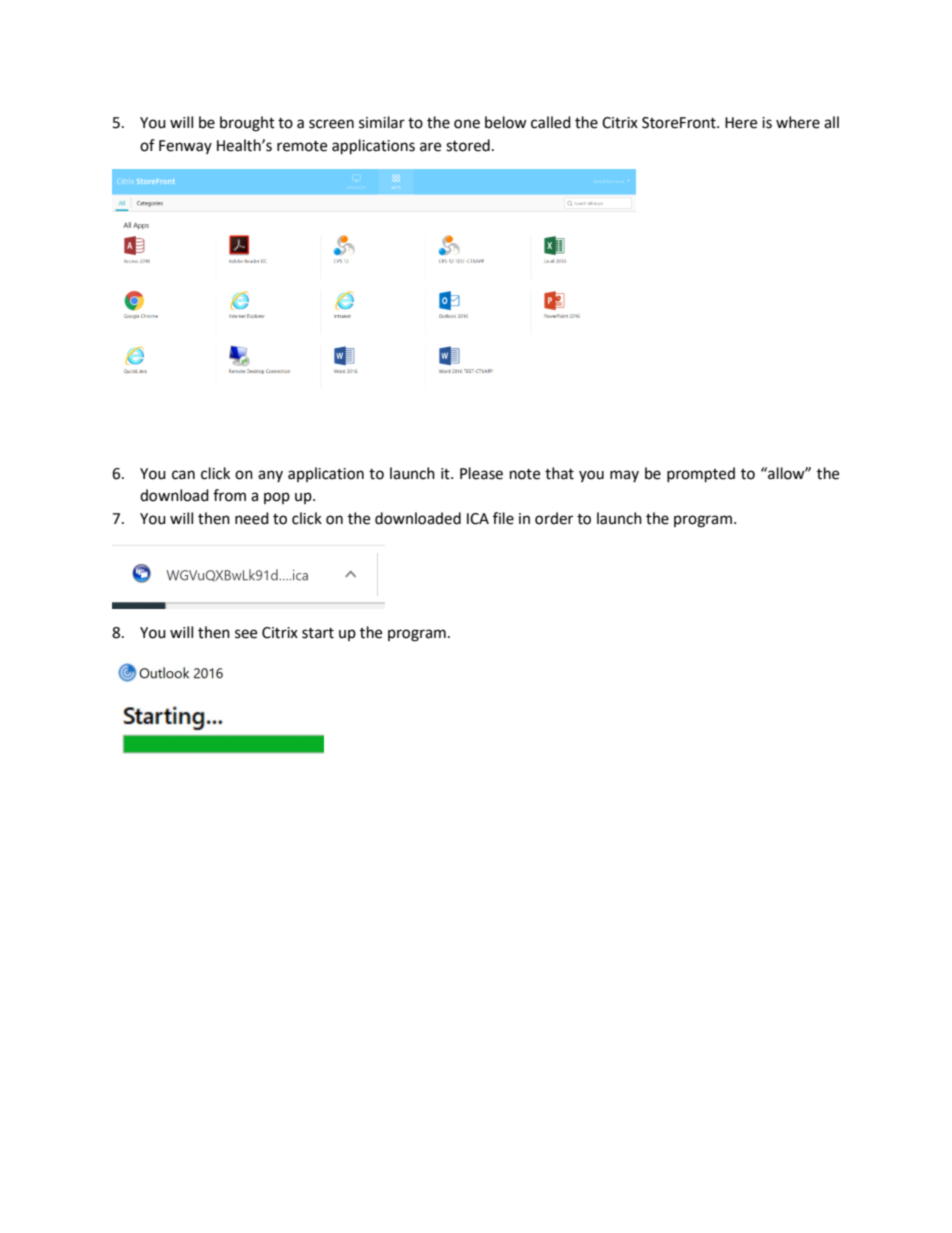 This document has height=1233, width=952. I want to click on stored, so click(468, 145).
